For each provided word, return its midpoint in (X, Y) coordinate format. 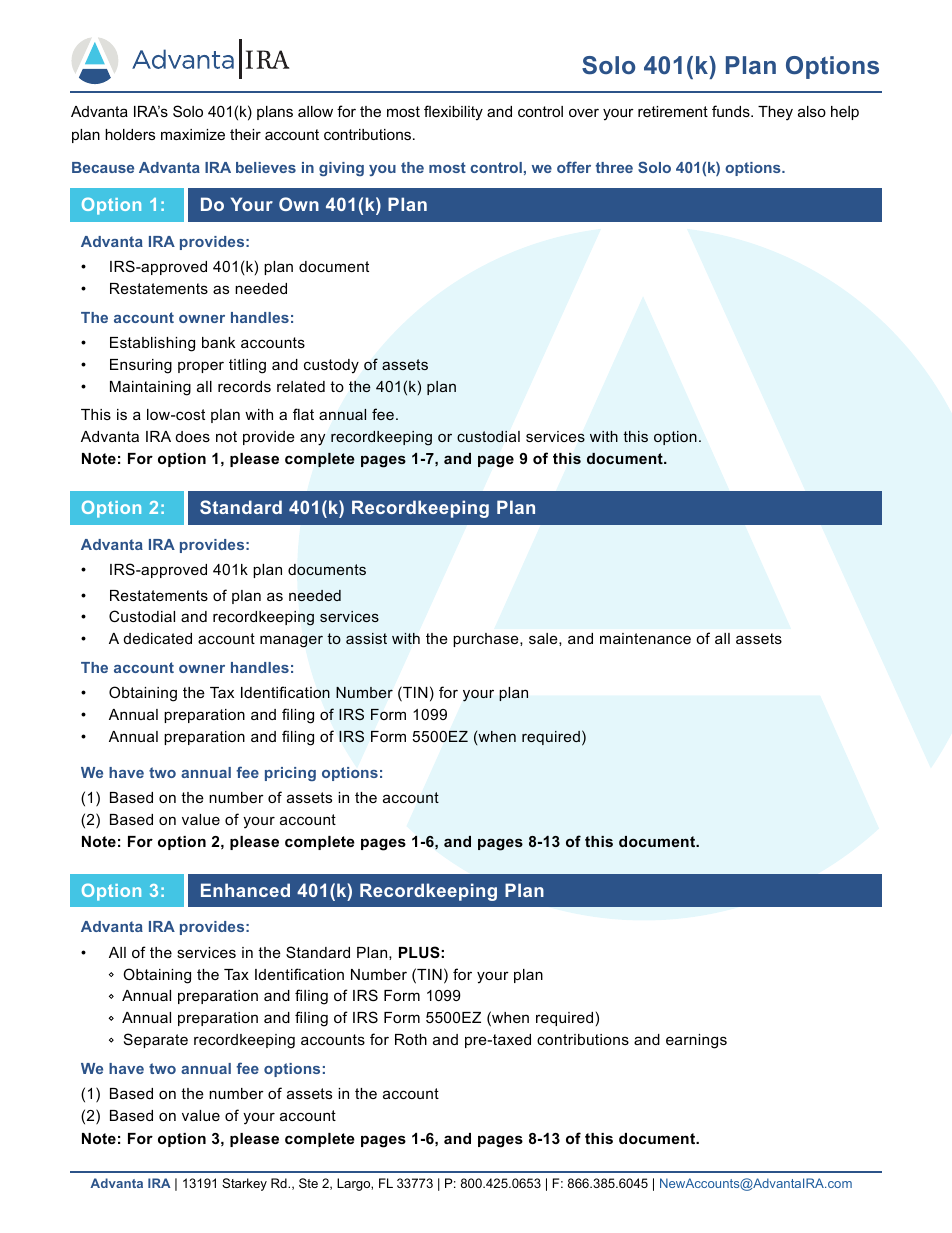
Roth (411, 1039)
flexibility (453, 113)
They (775, 113)
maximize (193, 134)
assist (366, 638)
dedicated (158, 638)
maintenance (645, 638)
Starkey (244, 1184)
